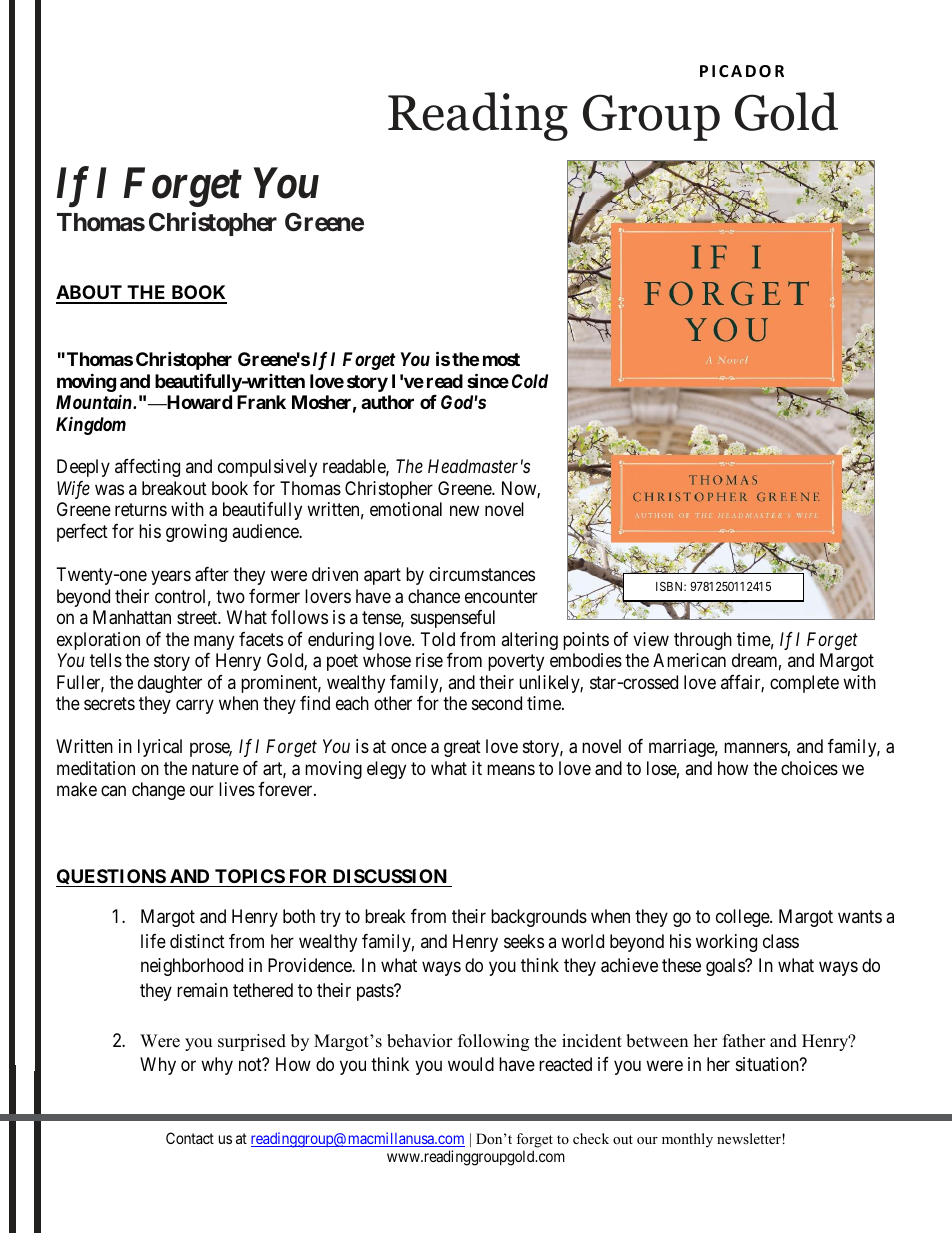 This page has width=952, height=1233. What do you see at coordinates (482, 574) in the page?
I see `circumstances` at bounding box center [482, 574].
